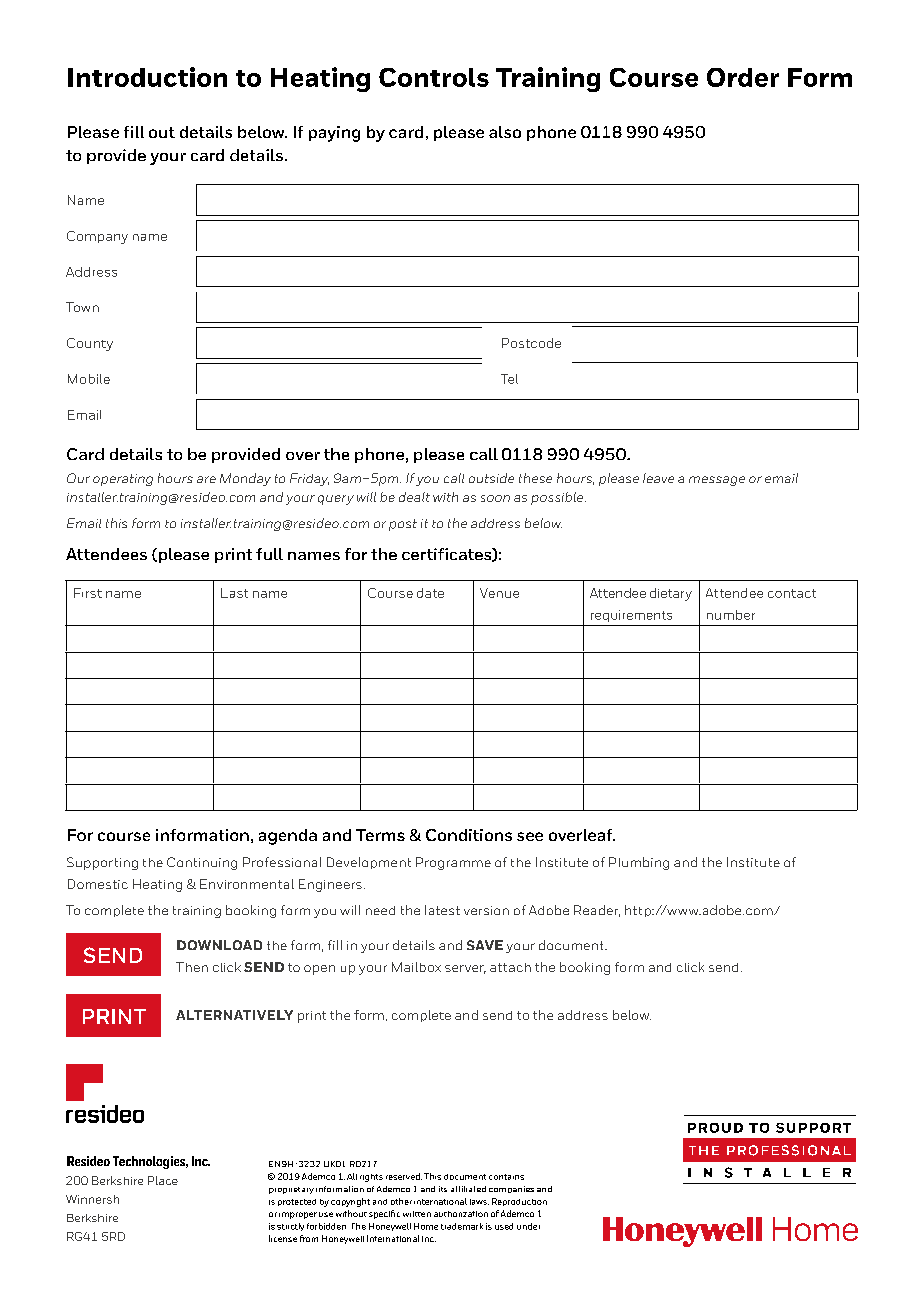 Image resolution: width=924 pixels, height=1308 pixels. Describe the element at coordinates (434, 77) in the image. I see `Controls` at that location.
